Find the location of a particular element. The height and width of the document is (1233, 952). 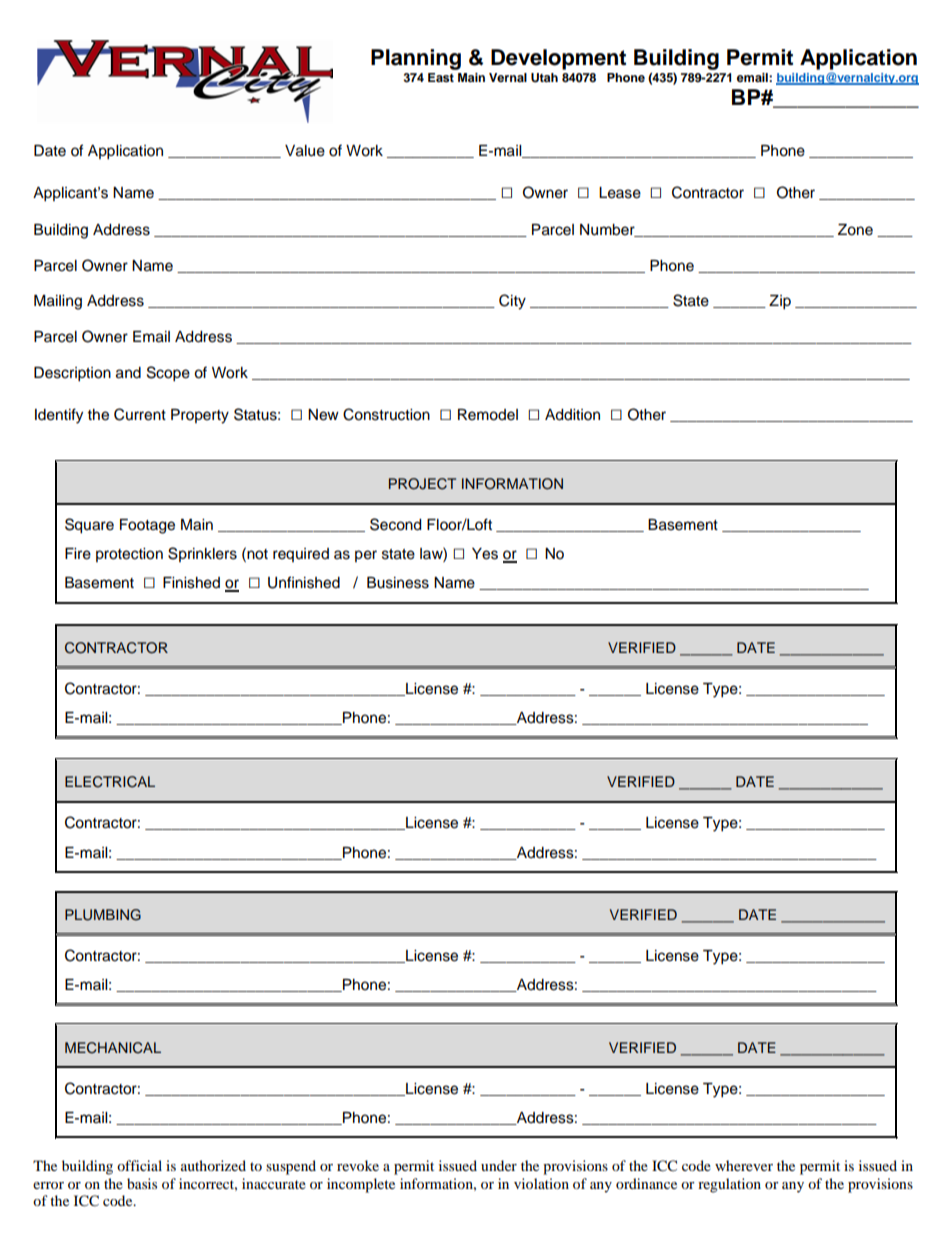

Business is located at coordinates (398, 583).
